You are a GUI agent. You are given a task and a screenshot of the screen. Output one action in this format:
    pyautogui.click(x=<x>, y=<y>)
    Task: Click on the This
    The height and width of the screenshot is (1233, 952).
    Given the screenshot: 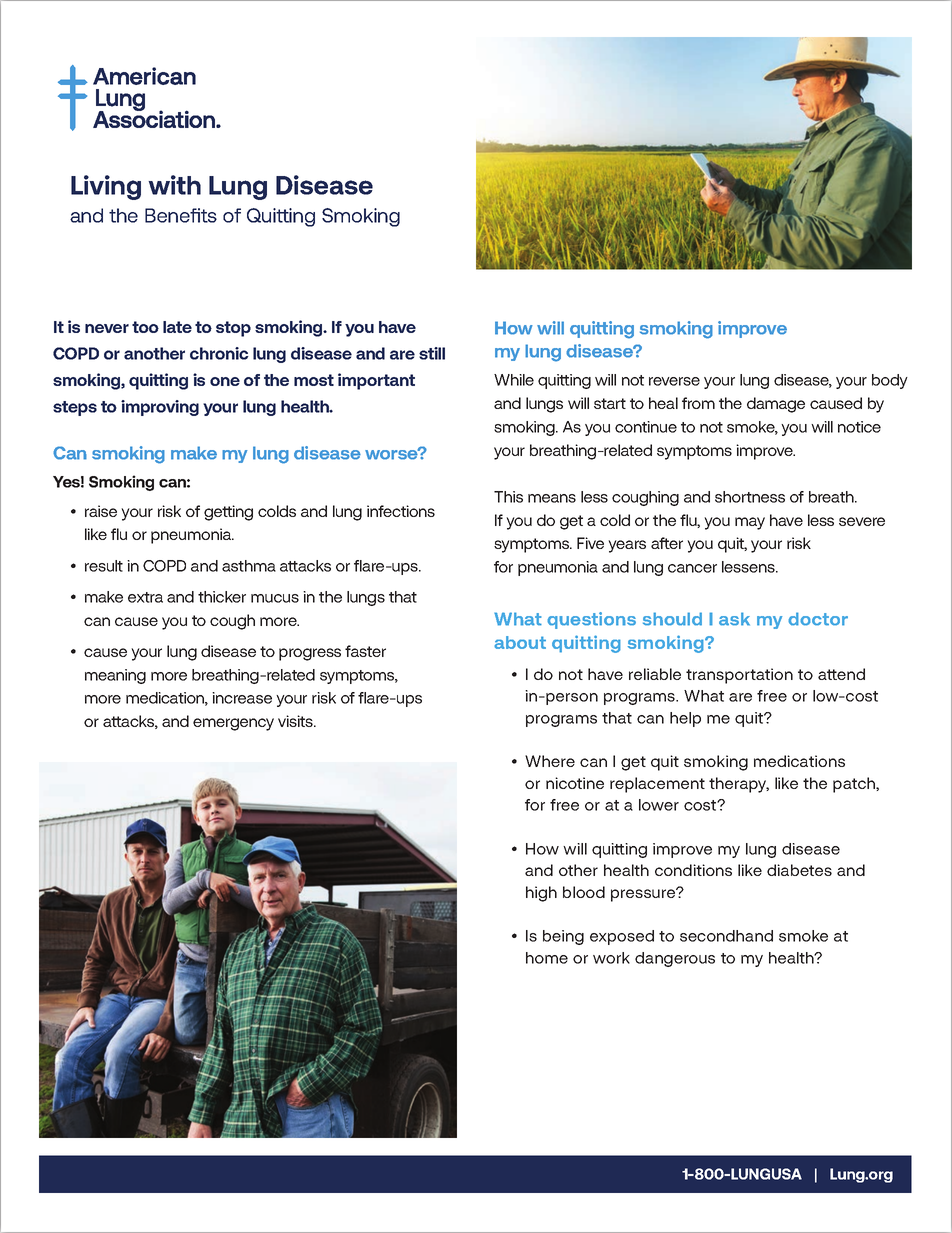 What is the action you would take?
    pyautogui.click(x=508, y=497)
